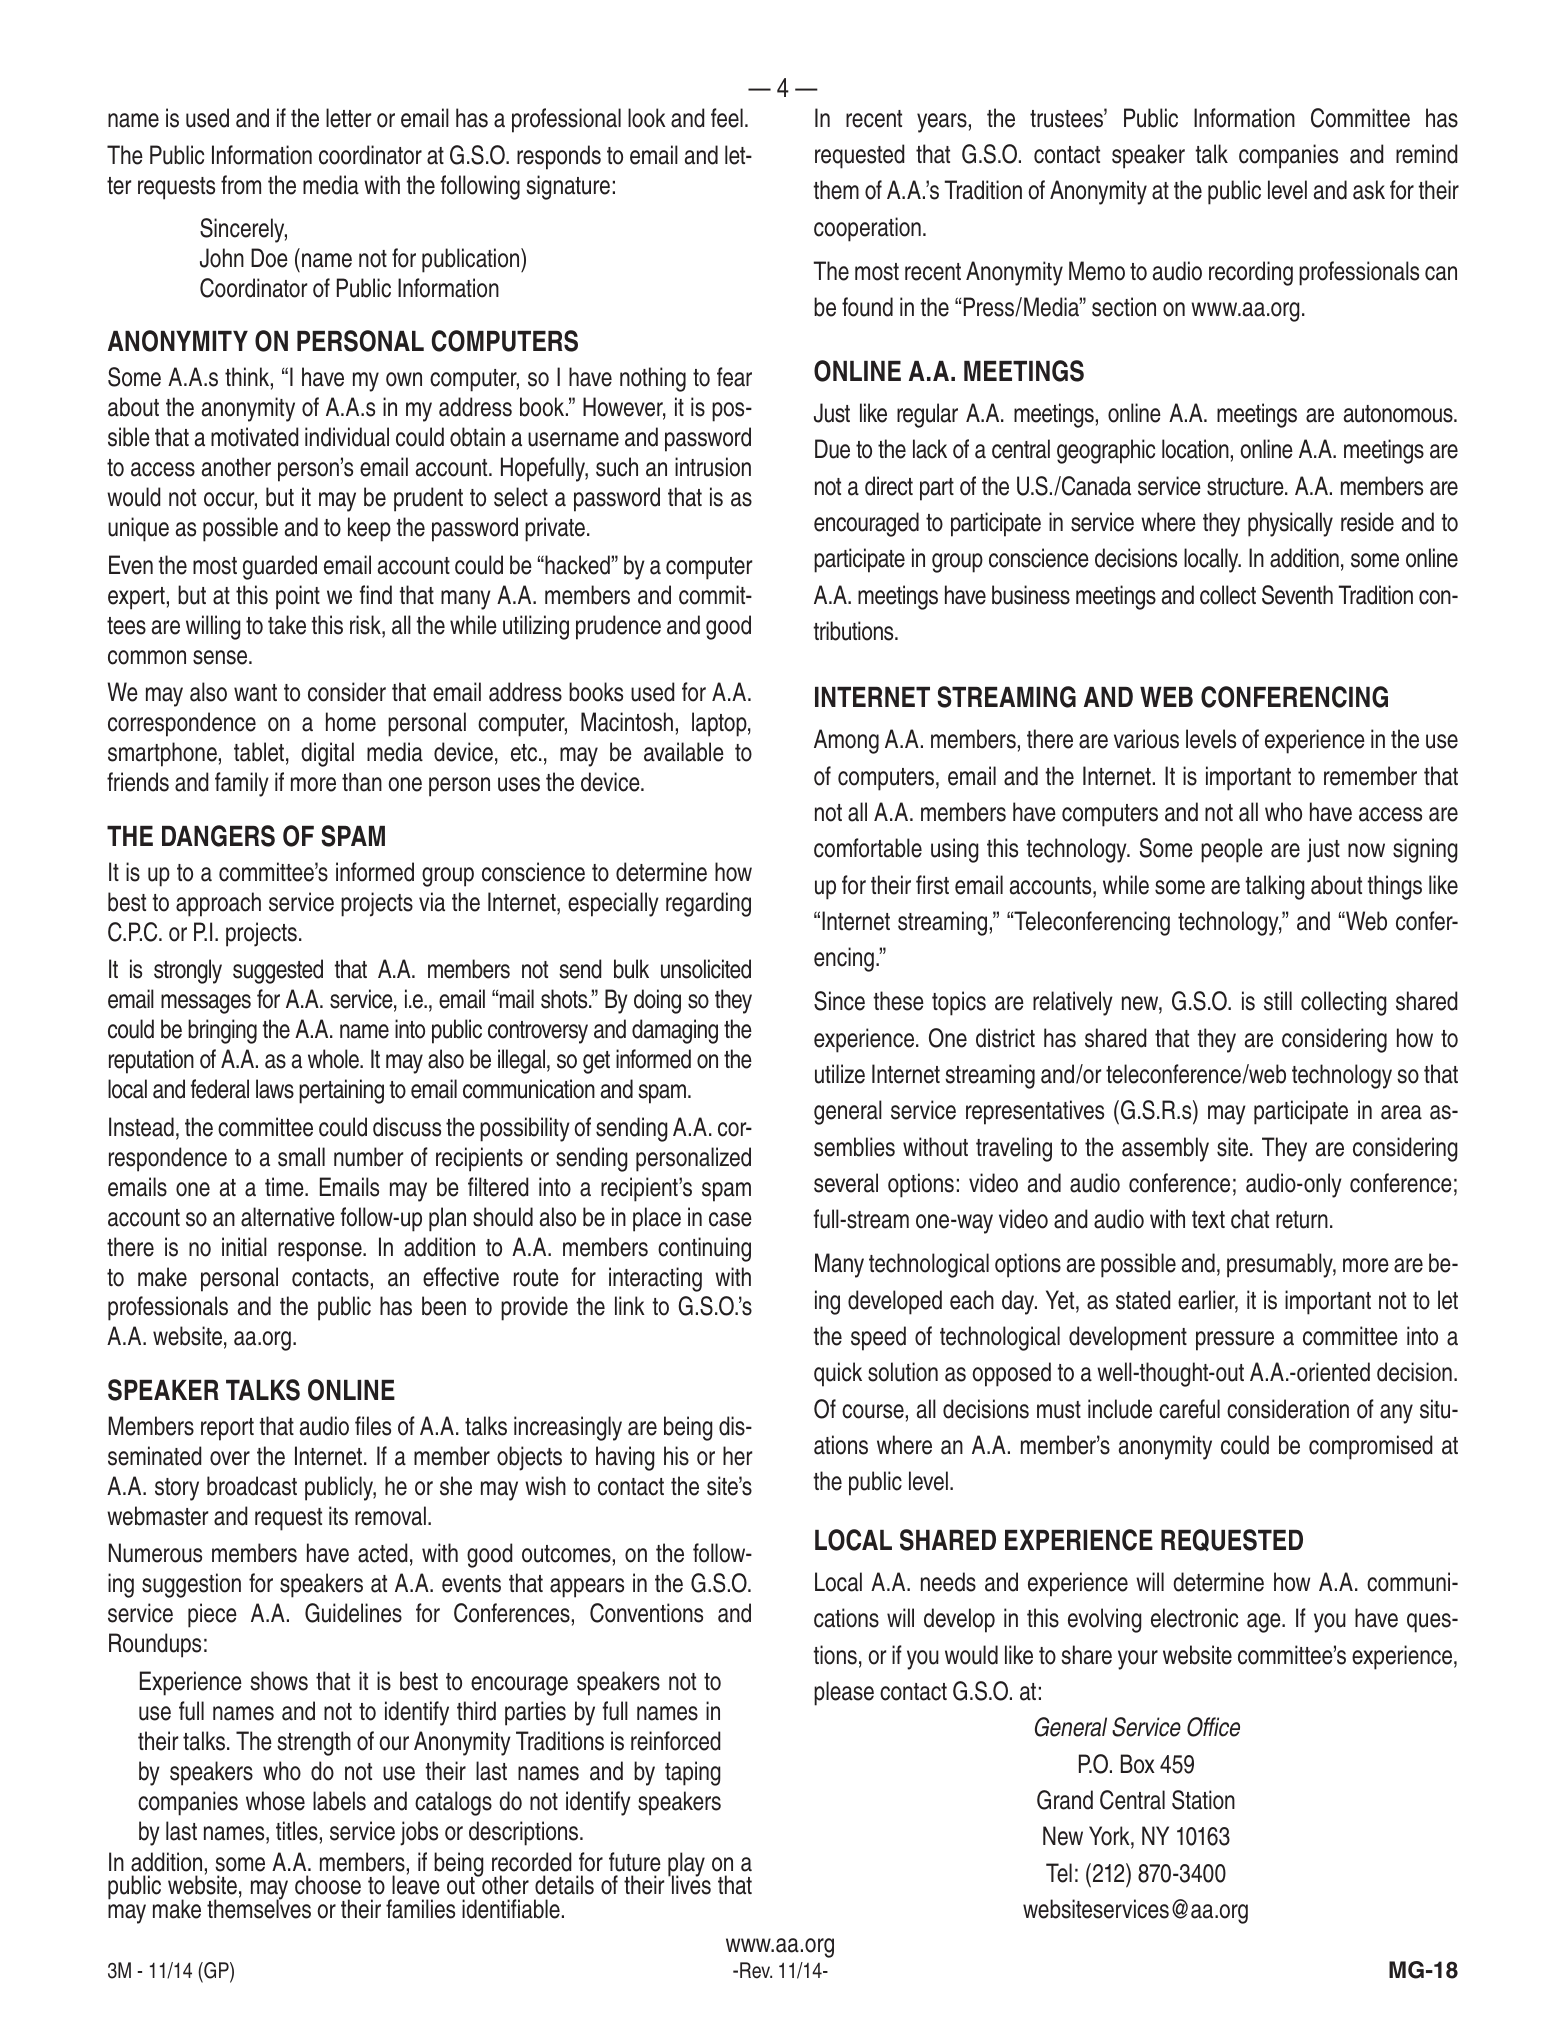  What do you see at coordinates (297, 1831) in the screenshot?
I see `titles` at bounding box center [297, 1831].
